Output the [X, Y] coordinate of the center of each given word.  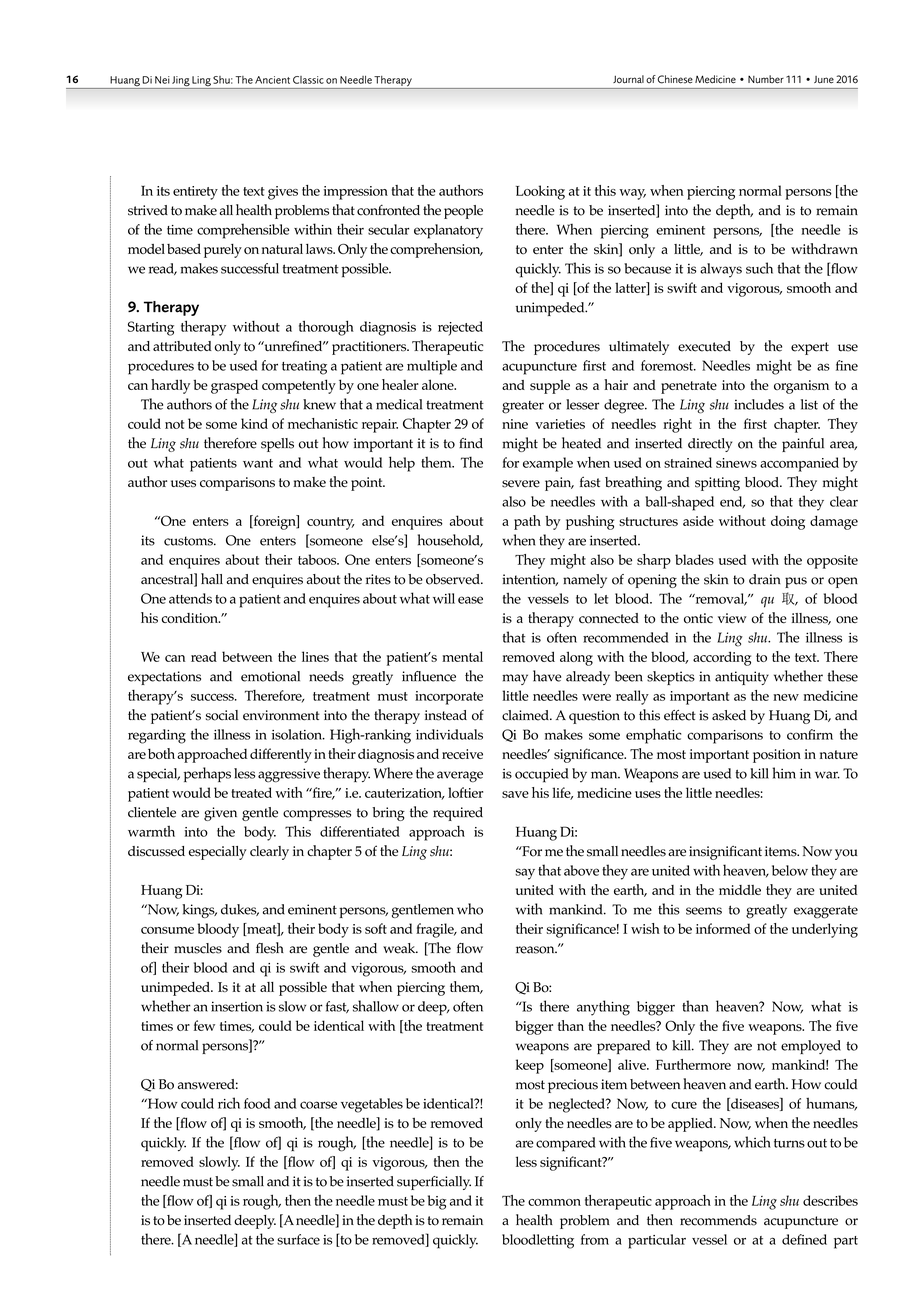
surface [298, 1239]
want [258, 463]
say [525, 874]
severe [521, 484]
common [554, 1202]
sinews [736, 463]
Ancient [272, 80]
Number [766, 79]
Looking [540, 192]
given [220, 814]
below [790, 870]
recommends [718, 1220]
